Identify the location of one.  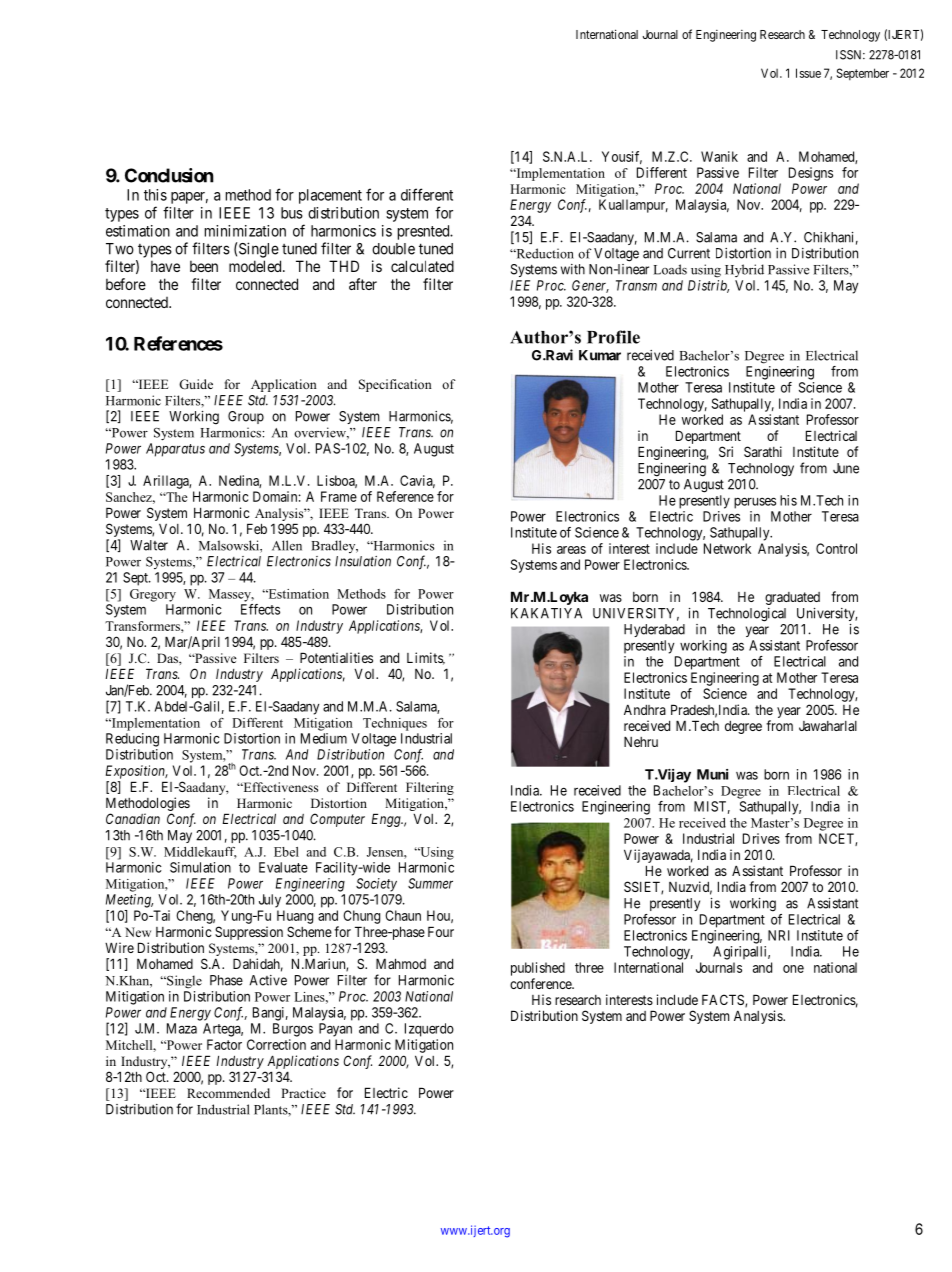
(793, 969).
